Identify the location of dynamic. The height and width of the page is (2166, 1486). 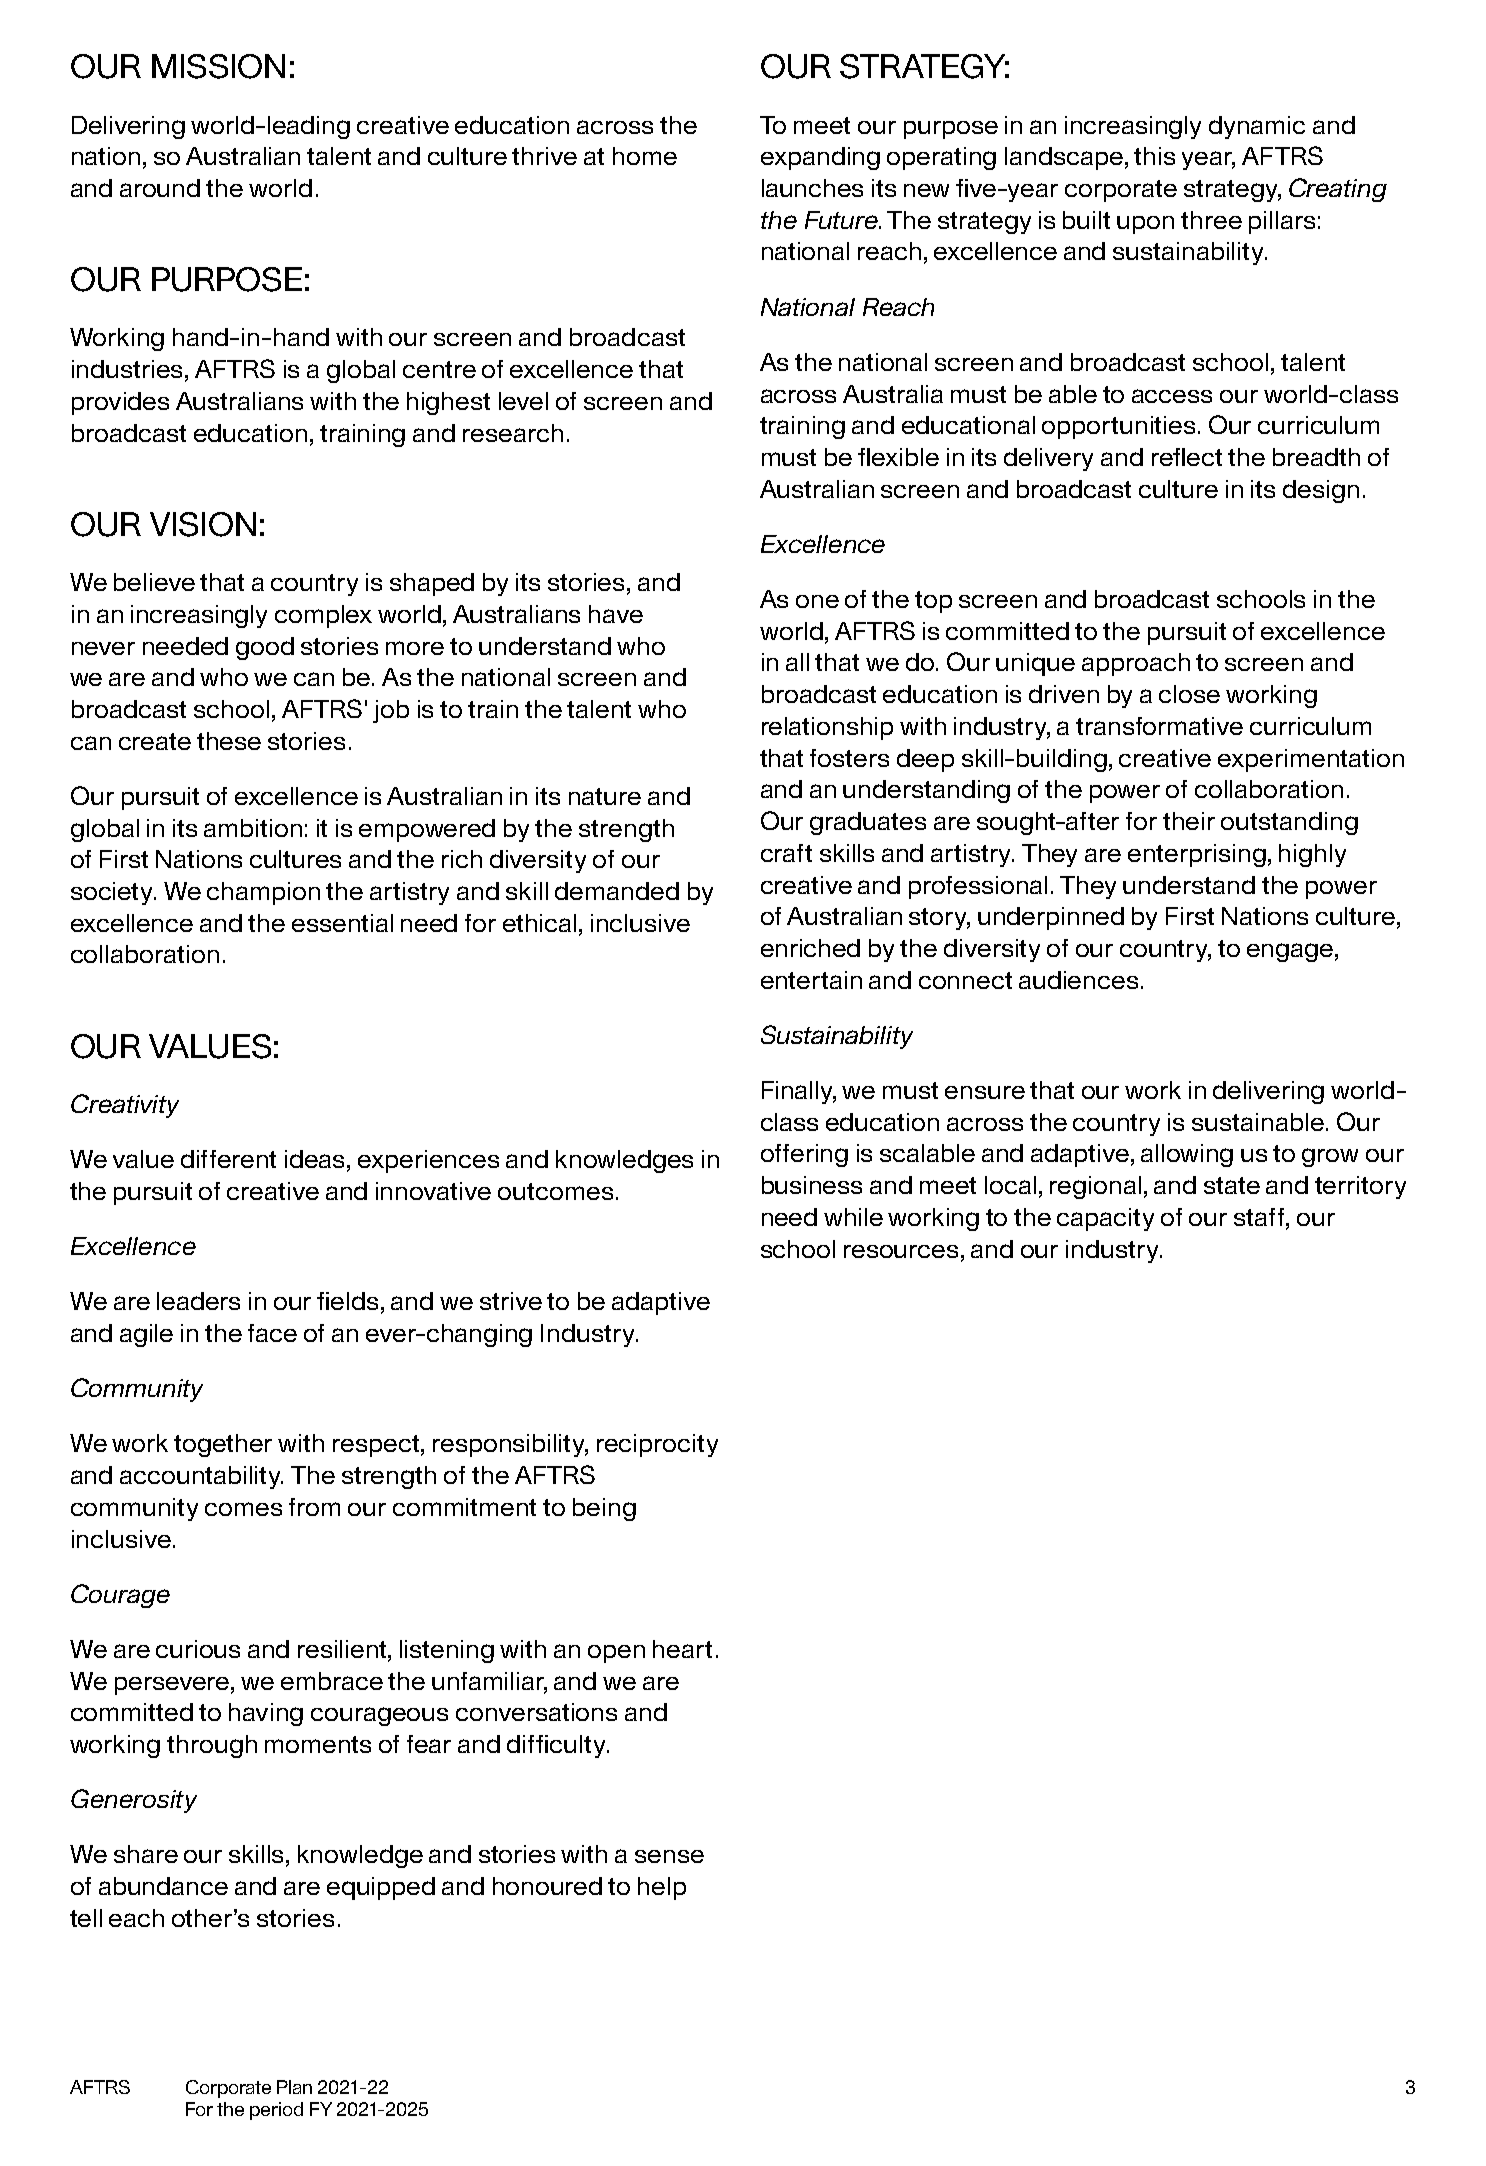
(1257, 127).
